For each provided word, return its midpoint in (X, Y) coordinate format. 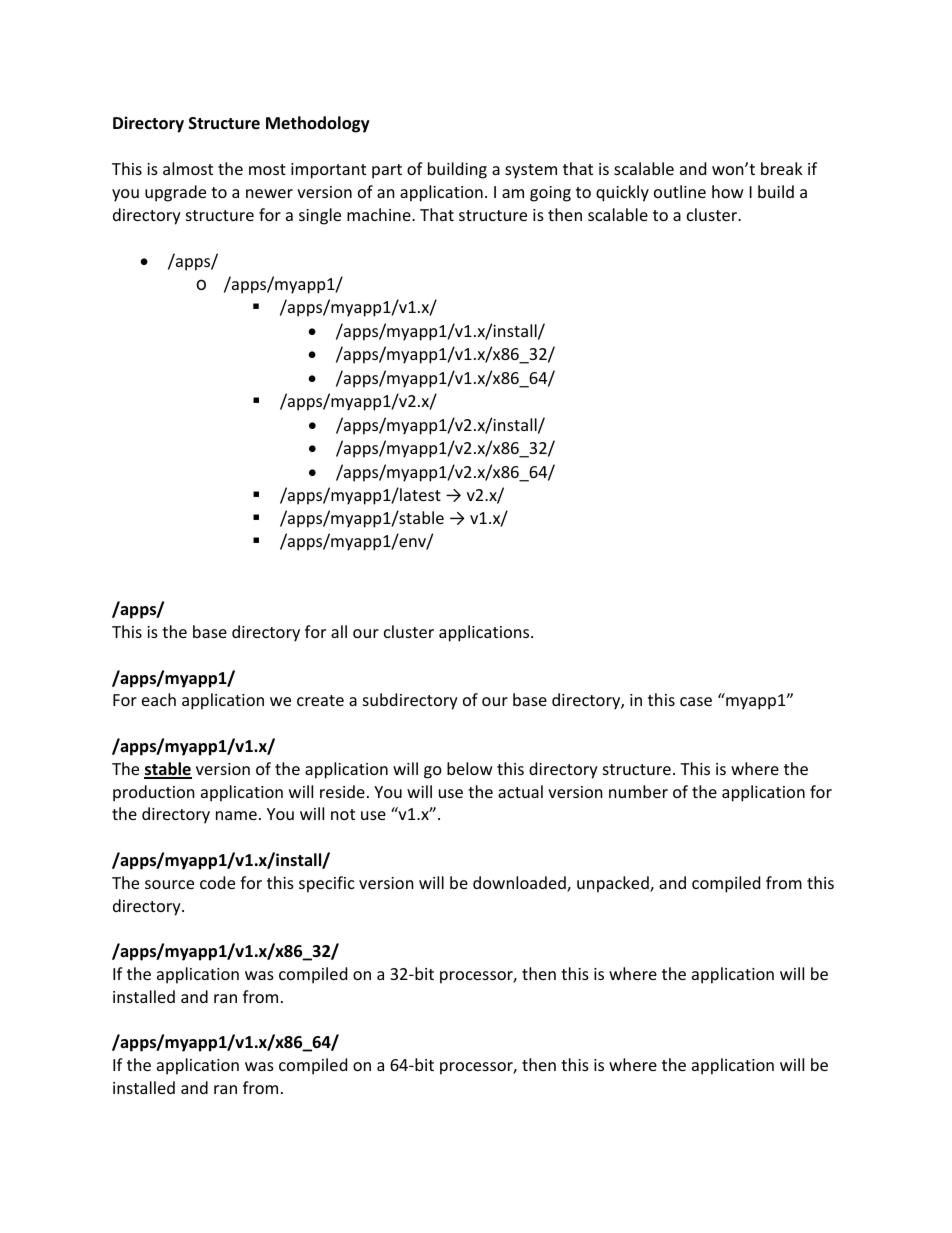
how (728, 191)
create (320, 700)
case (696, 701)
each (159, 699)
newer (269, 193)
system (531, 171)
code (217, 882)
